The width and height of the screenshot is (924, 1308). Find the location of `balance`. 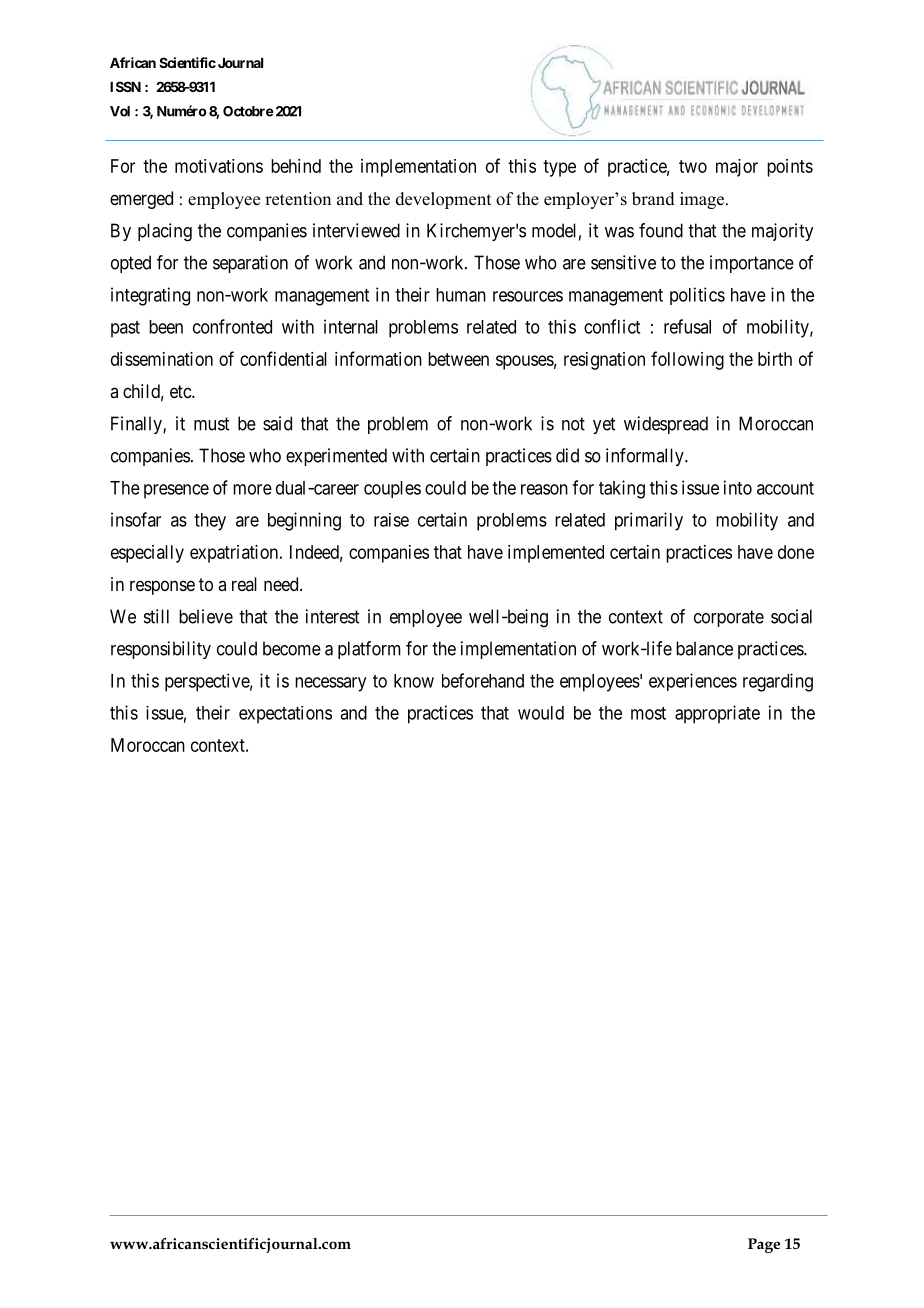

balance is located at coordinates (704, 648).
